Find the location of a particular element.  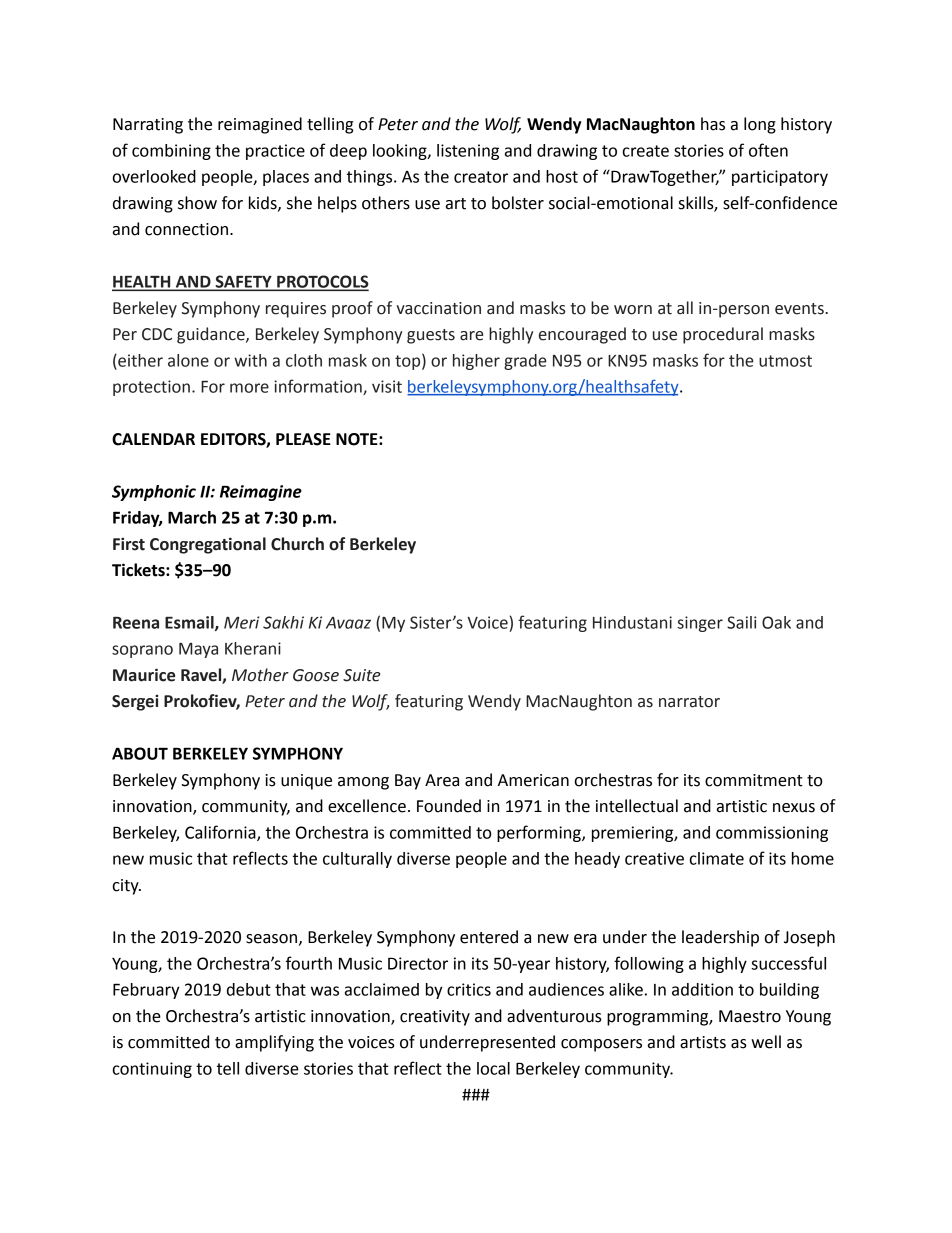

Suite is located at coordinates (362, 675).
